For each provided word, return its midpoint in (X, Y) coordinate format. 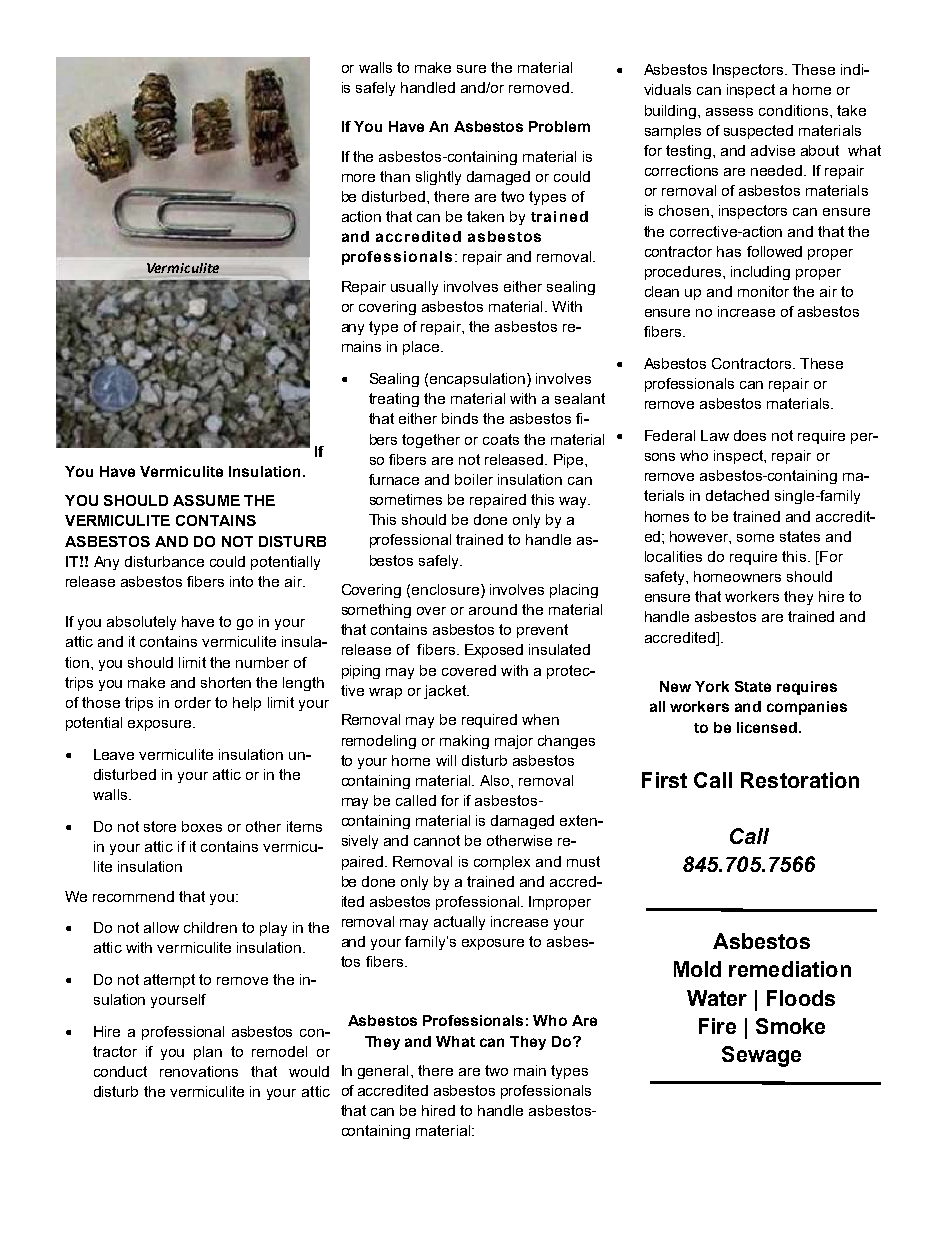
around (493, 609)
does (750, 435)
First (664, 780)
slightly (438, 178)
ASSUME (206, 500)
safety (666, 578)
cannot (437, 840)
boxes (202, 826)
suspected (758, 132)
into (241, 581)
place (422, 348)
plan (208, 1053)
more (358, 178)
